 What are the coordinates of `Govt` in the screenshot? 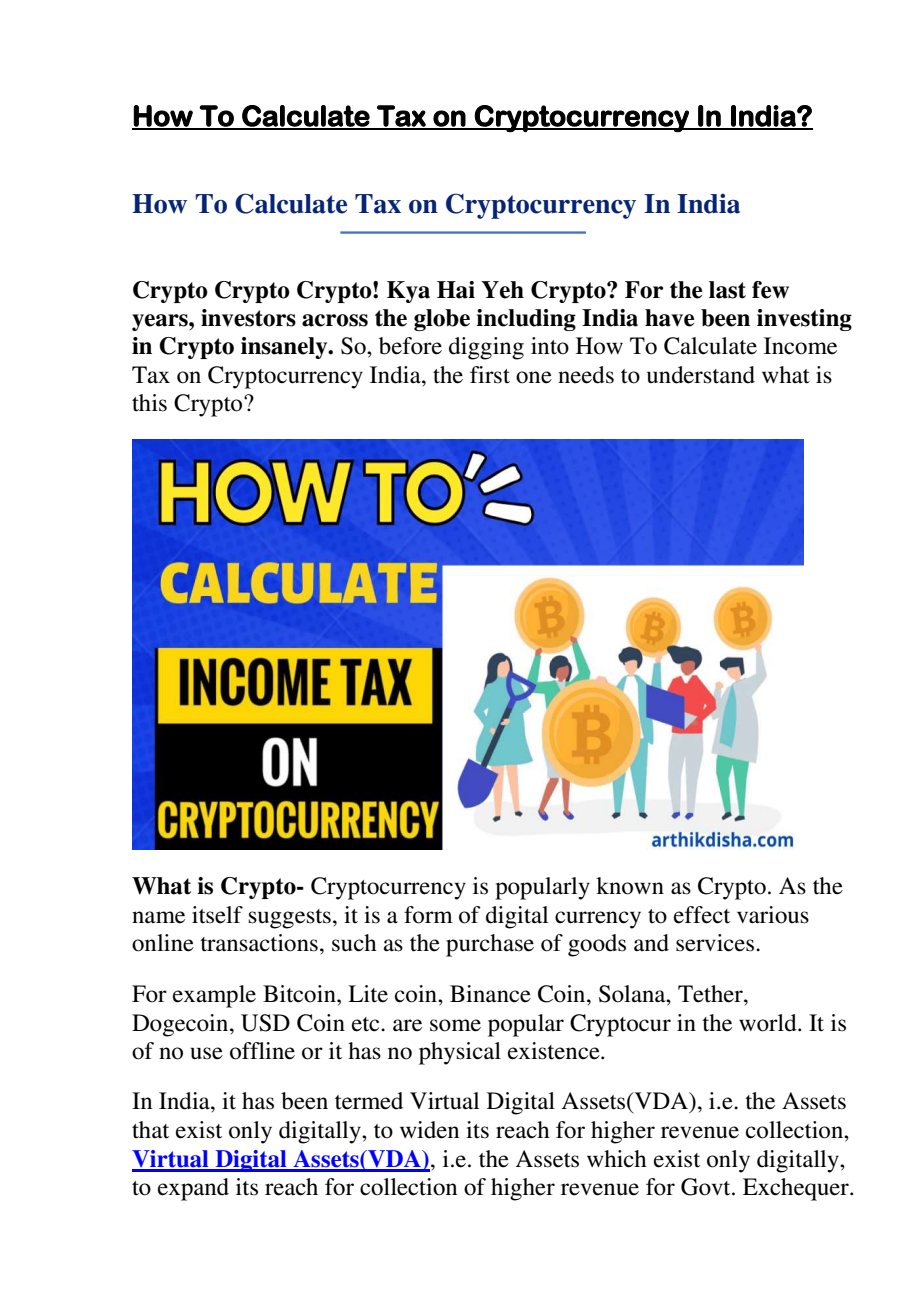 It's located at (707, 1187).
